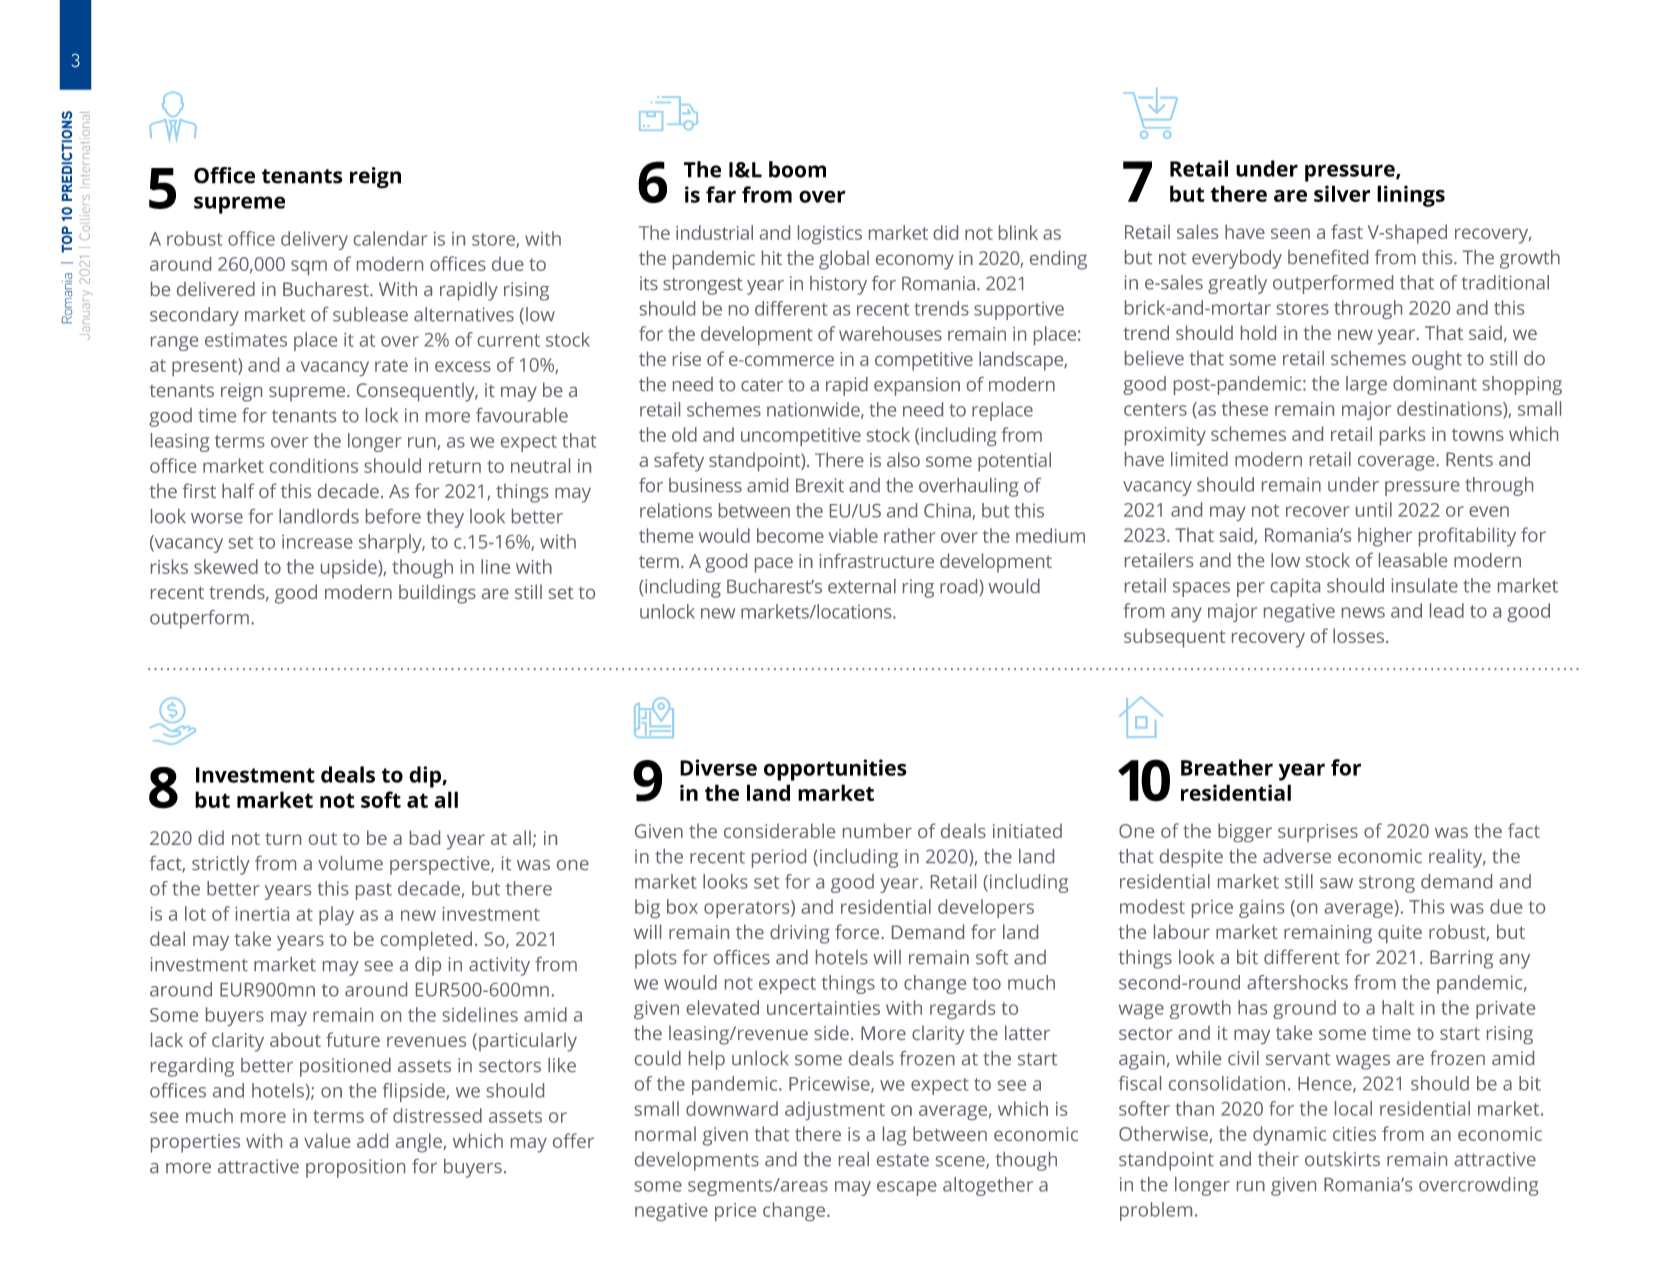 The height and width of the image is (1288, 1667). Describe the element at coordinates (907, 1188) in the image. I see `escape` at that location.
